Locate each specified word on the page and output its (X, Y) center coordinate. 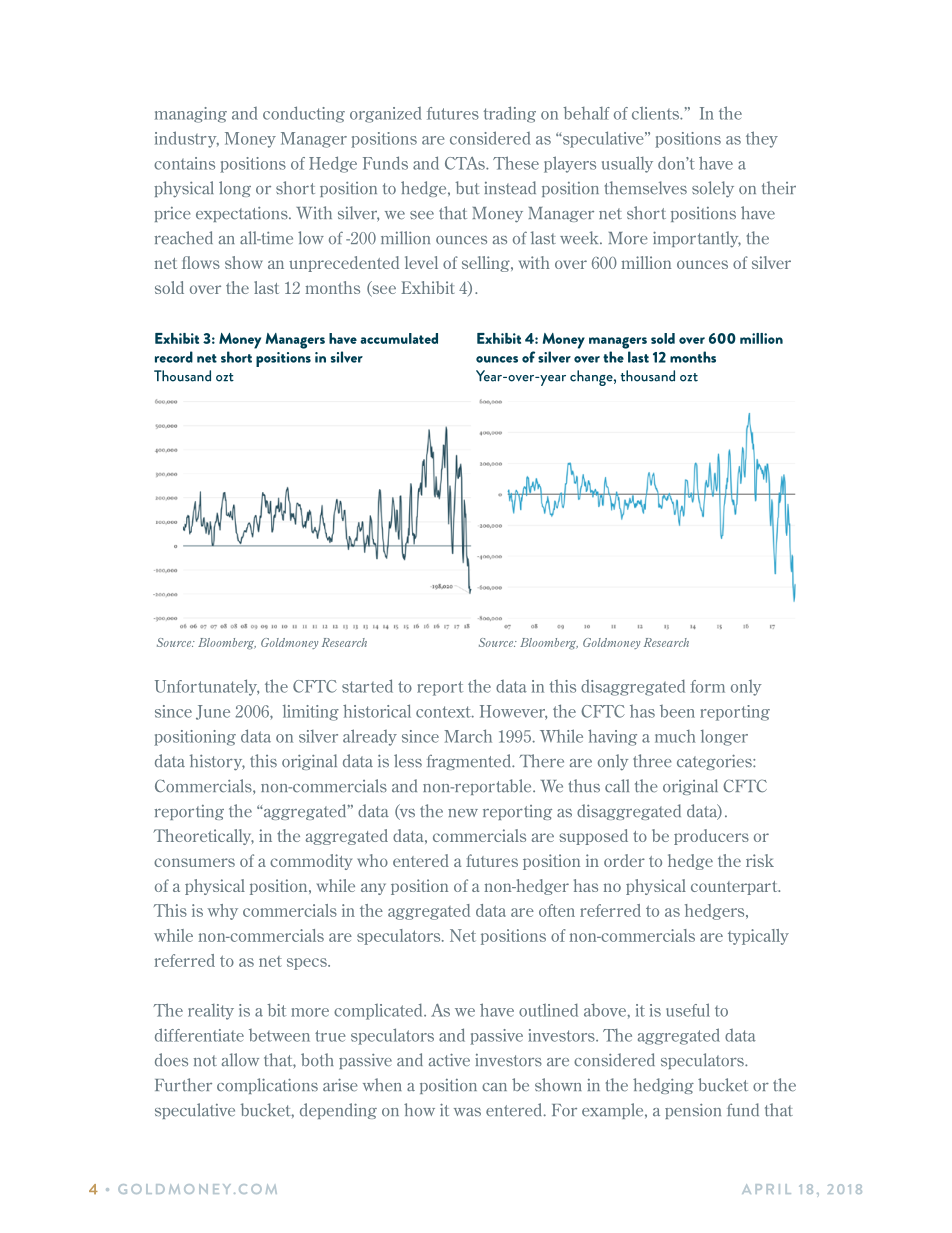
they (762, 139)
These (516, 163)
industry (187, 139)
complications (267, 1086)
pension (693, 1111)
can (494, 1087)
